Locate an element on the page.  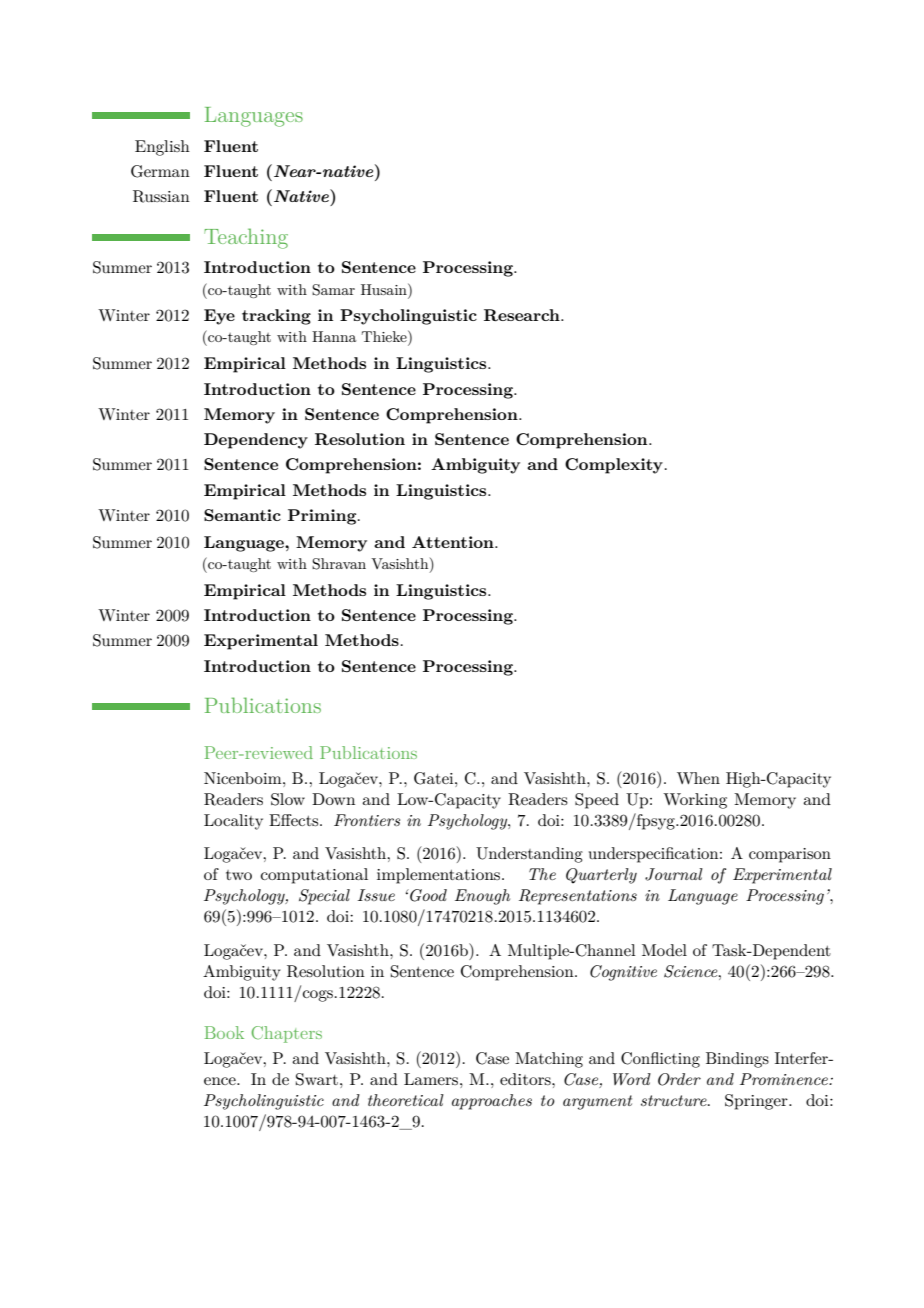
Shravan is located at coordinates (339, 564).
